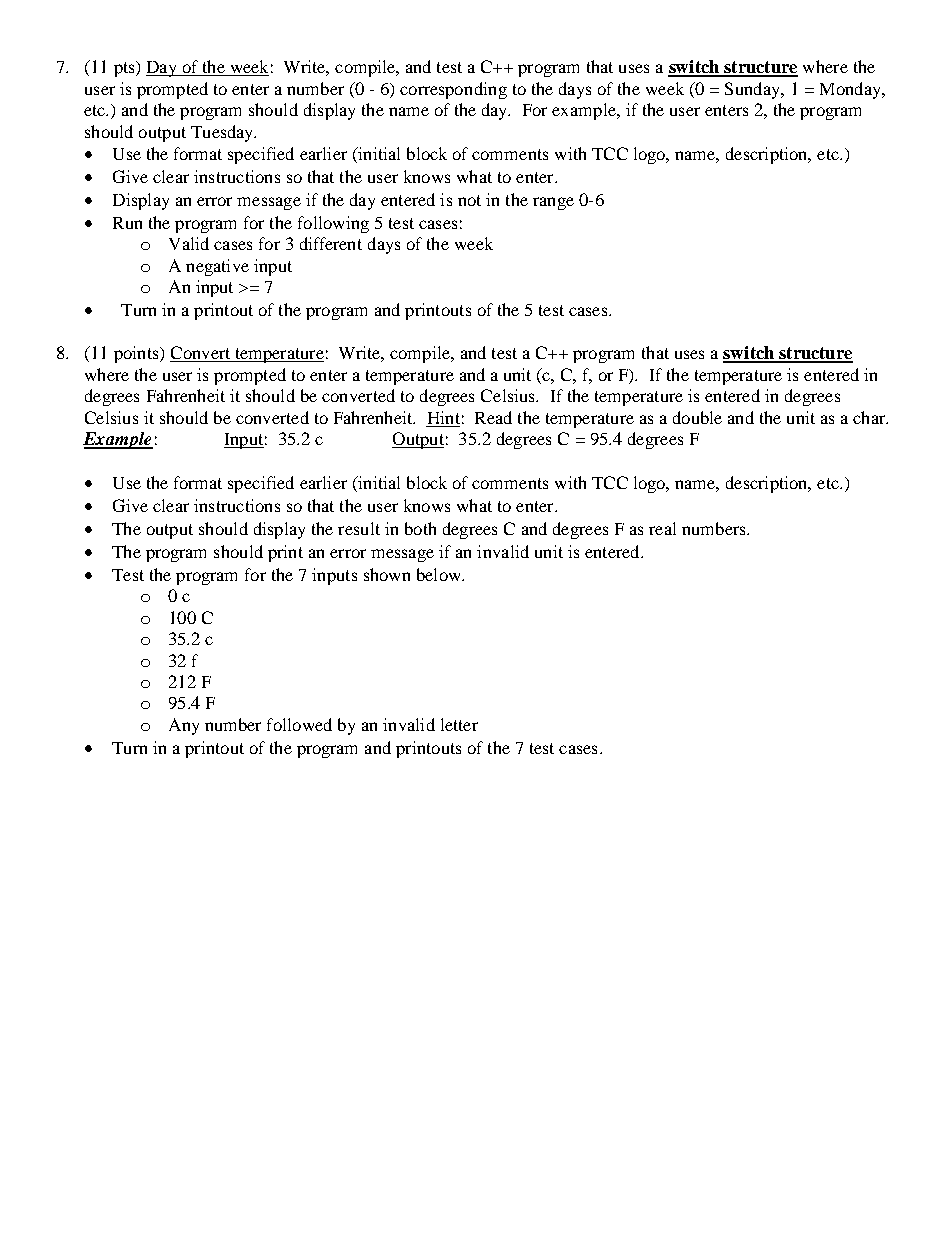 This document has width=952, height=1233. What do you see at coordinates (870, 417) in the document?
I see `char` at bounding box center [870, 417].
